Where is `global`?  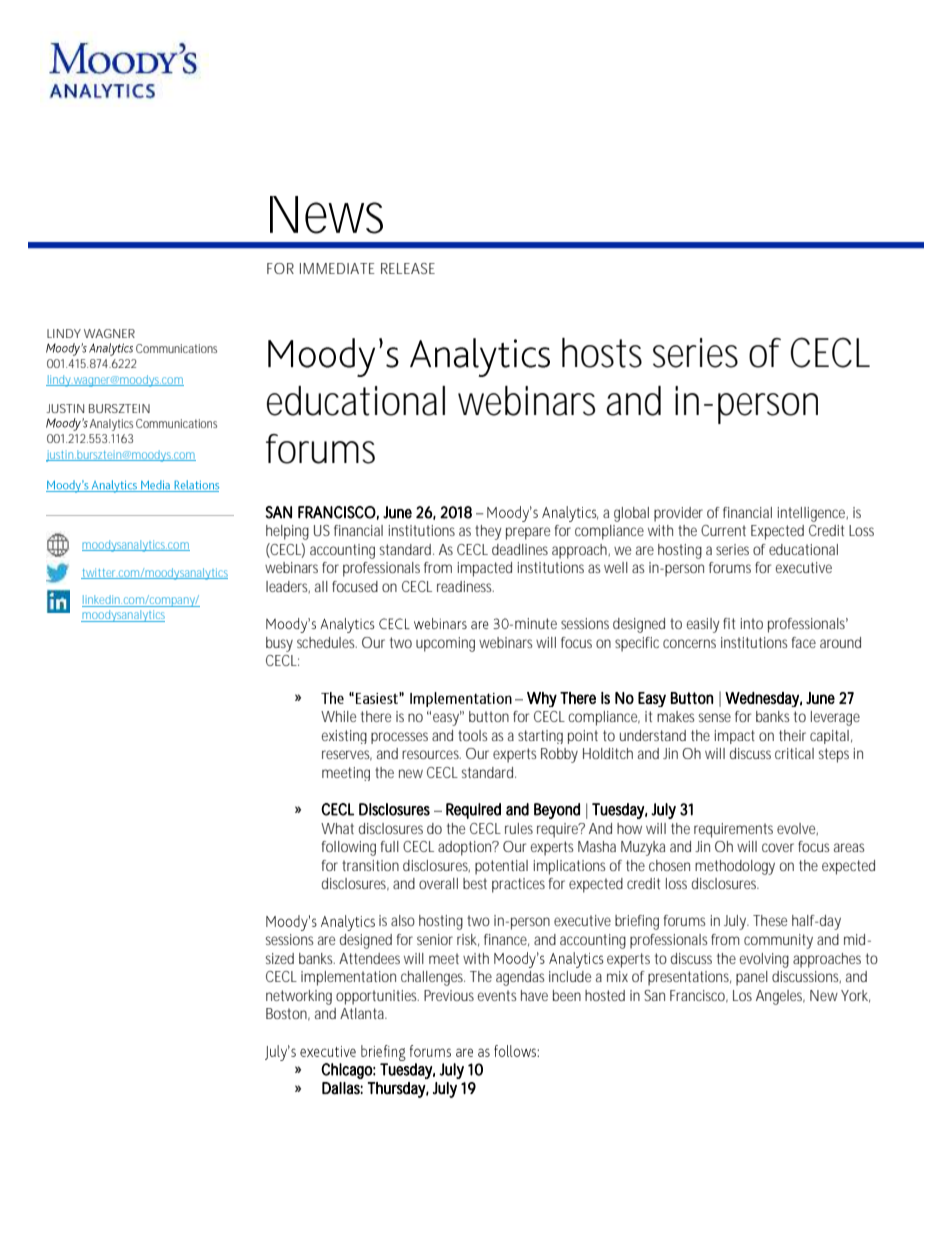 global is located at coordinates (631, 514).
